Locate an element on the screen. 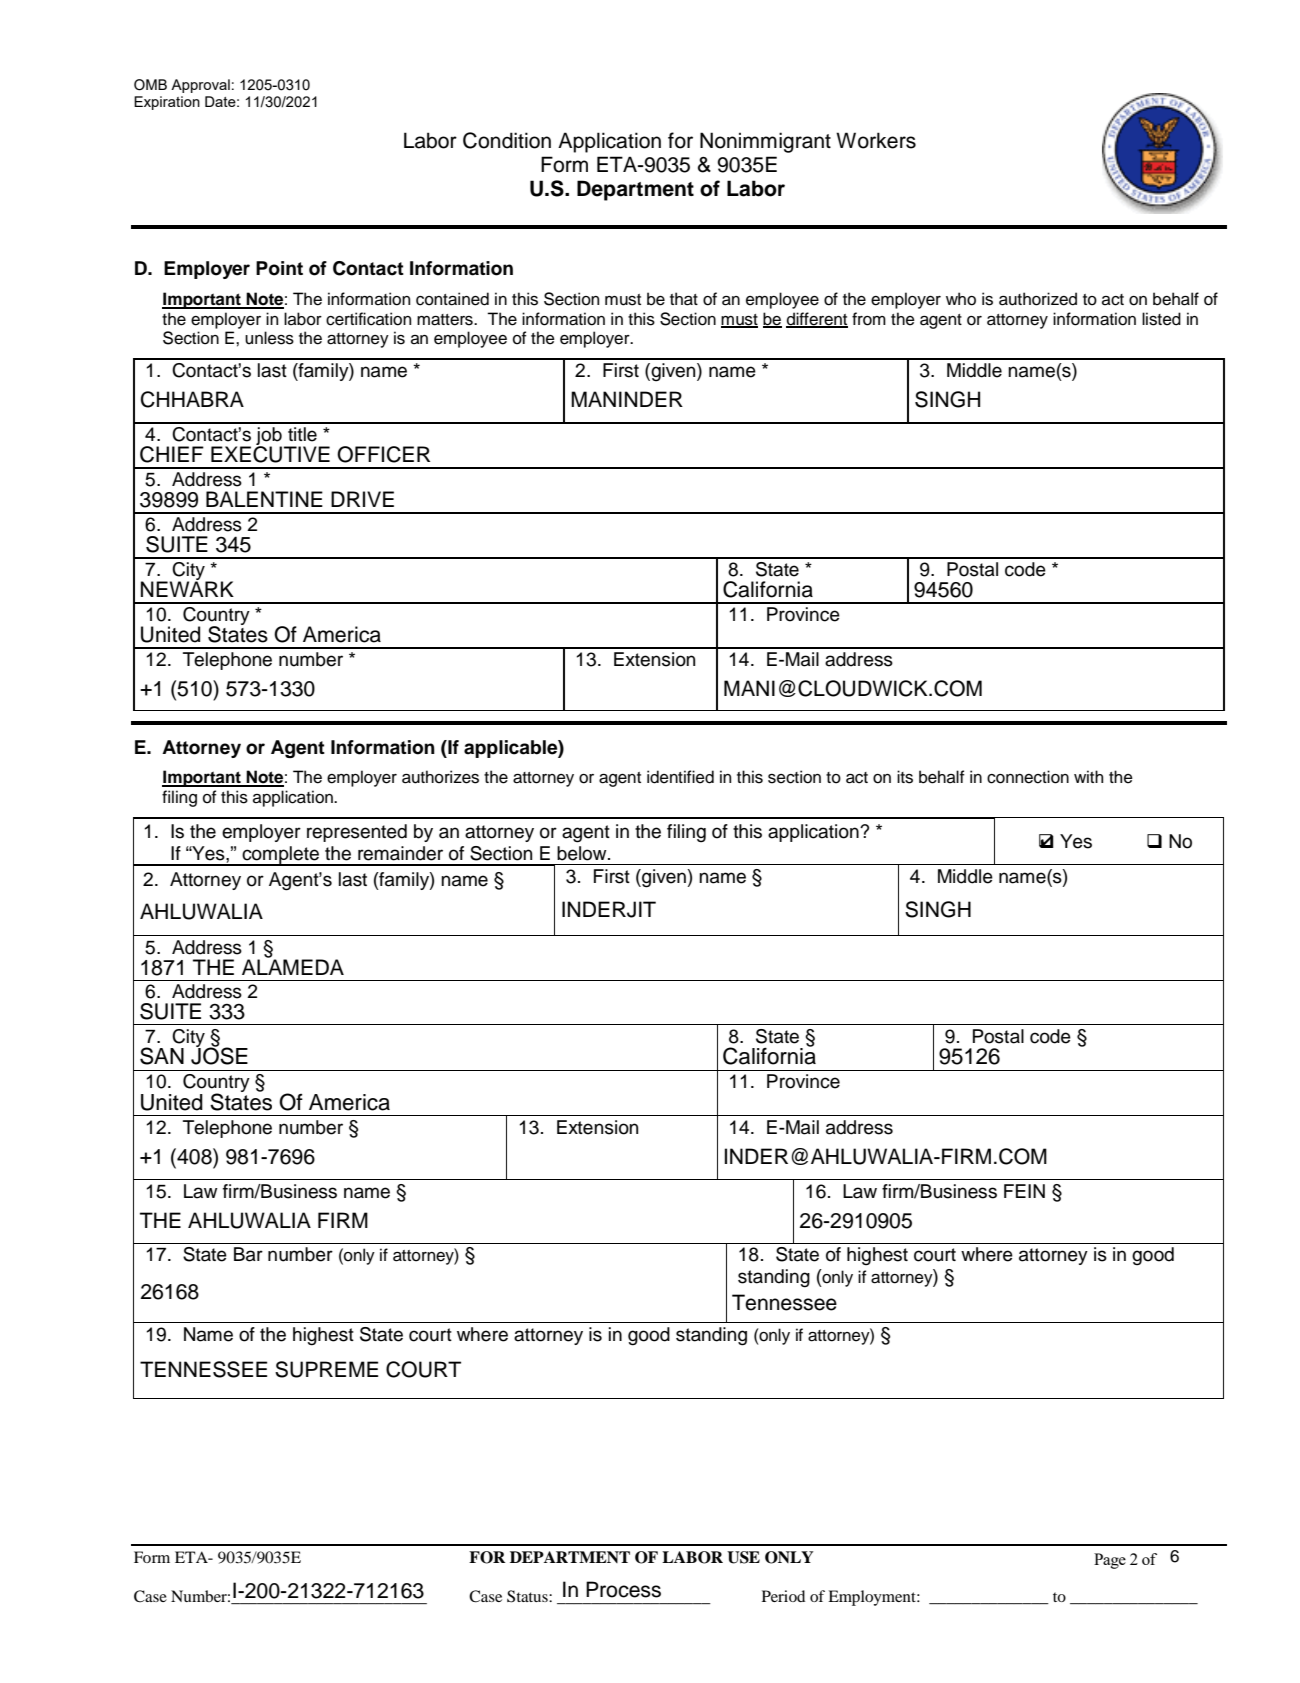  NEWARK is located at coordinates (187, 588).
